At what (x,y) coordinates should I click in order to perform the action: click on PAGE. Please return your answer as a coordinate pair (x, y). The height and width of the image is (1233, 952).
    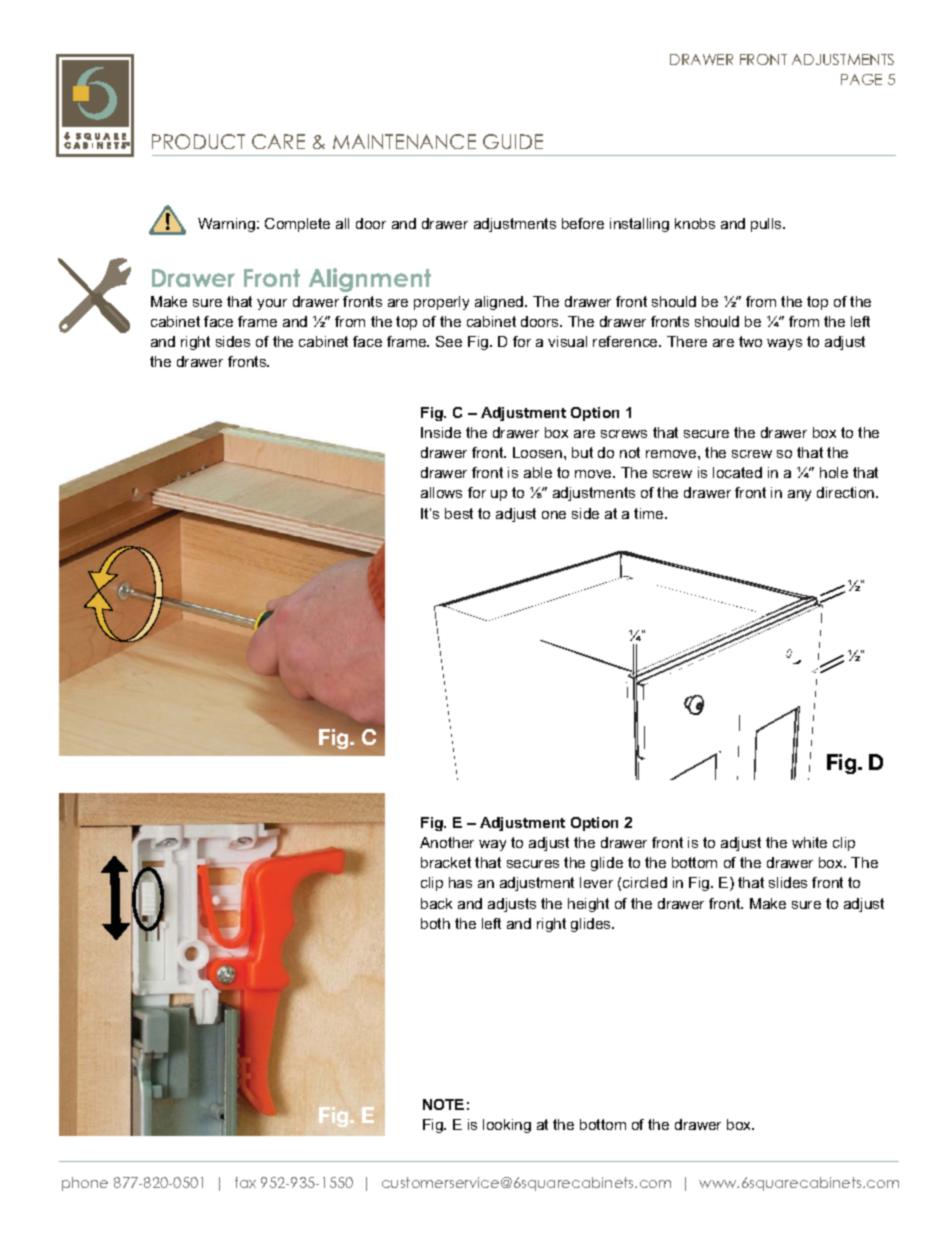
    Looking at the image, I should click on (861, 79).
